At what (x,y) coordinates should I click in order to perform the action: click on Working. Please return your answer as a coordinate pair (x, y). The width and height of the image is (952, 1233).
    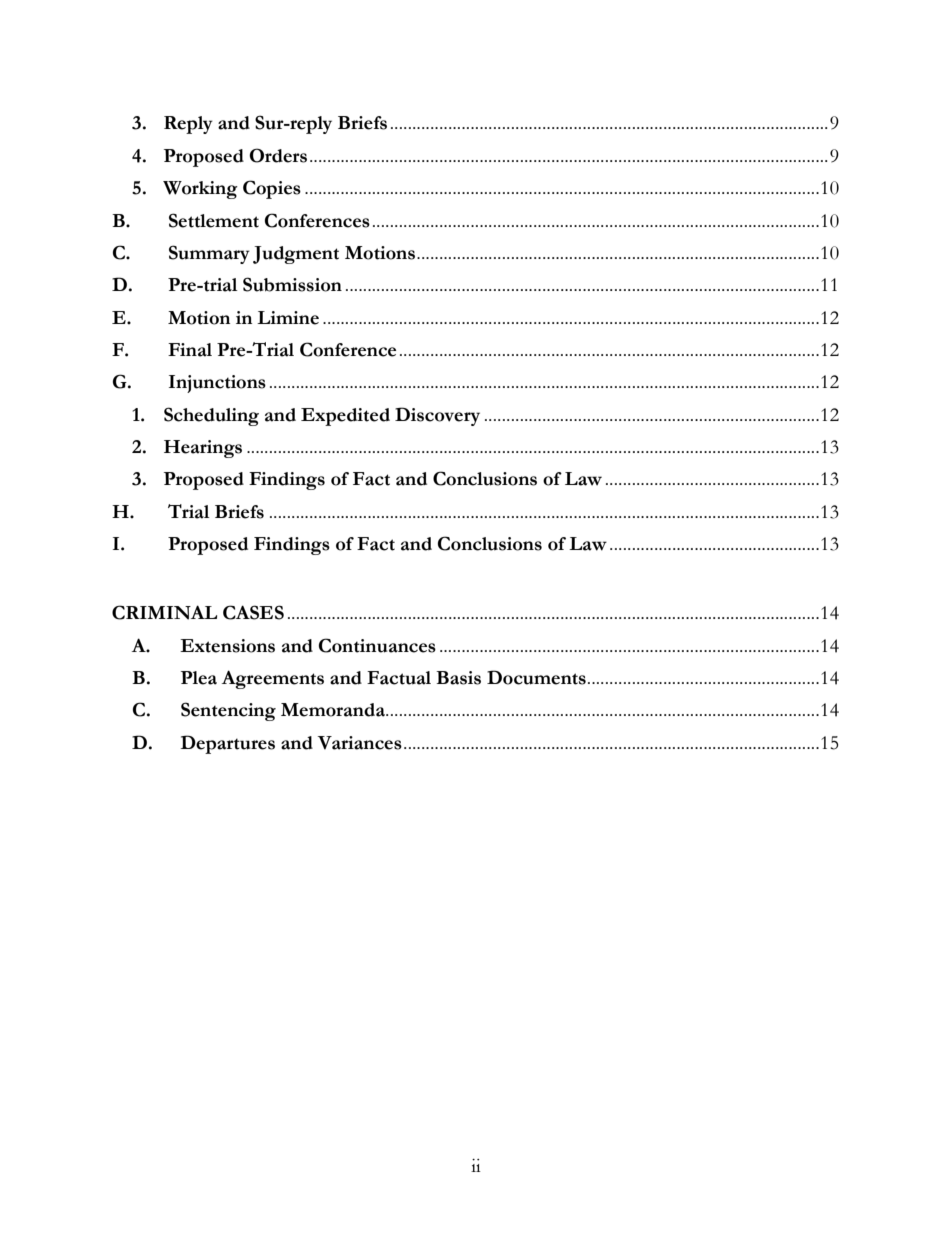
    Looking at the image, I should click on (200, 190).
